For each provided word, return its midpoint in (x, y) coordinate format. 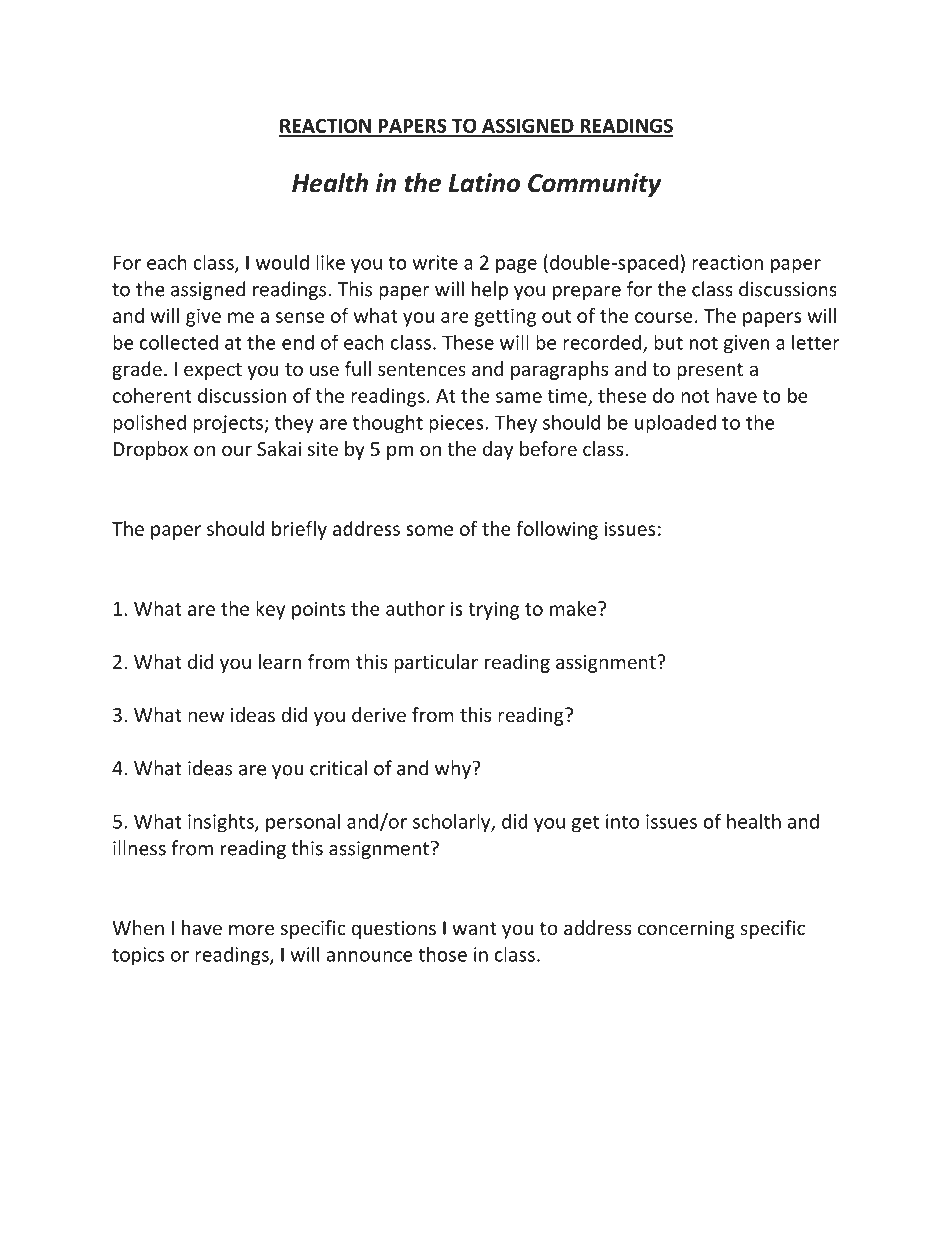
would (282, 262)
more (251, 929)
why (454, 769)
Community (595, 185)
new (206, 716)
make (573, 608)
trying (493, 610)
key (270, 610)
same (519, 397)
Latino (484, 183)
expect (213, 371)
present (710, 371)
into (622, 821)
